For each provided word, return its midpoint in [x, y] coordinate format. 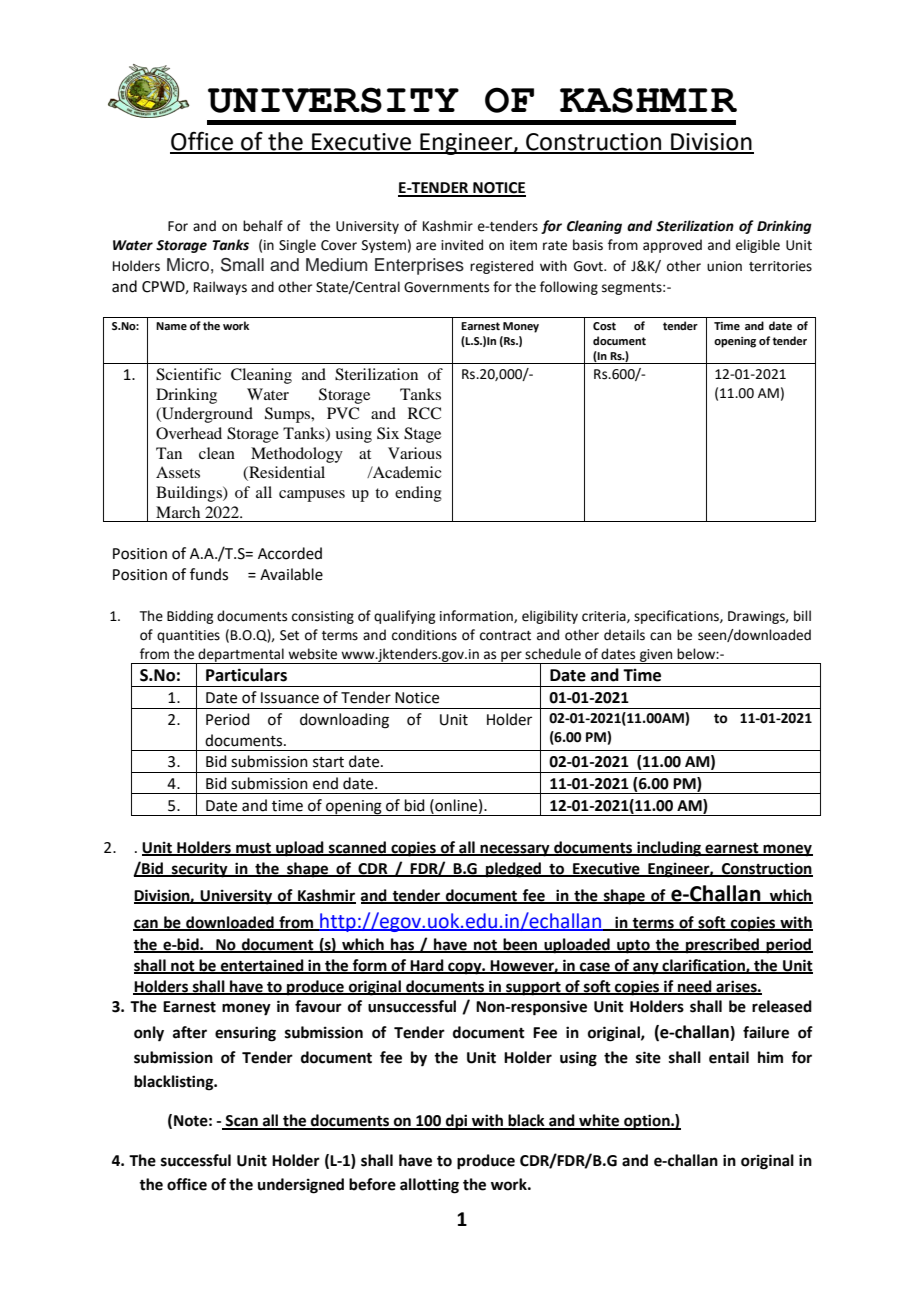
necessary [515, 850]
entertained [262, 966]
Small [242, 265]
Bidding [190, 617]
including [669, 849]
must [253, 849]
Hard [427, 966]
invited [462, 245]
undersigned [301, 1186]
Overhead [189, 433]
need [695, 987]
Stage [422, 435]
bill [802, 616]
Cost [604, 326]
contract [505, 636]
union [724, 266]
